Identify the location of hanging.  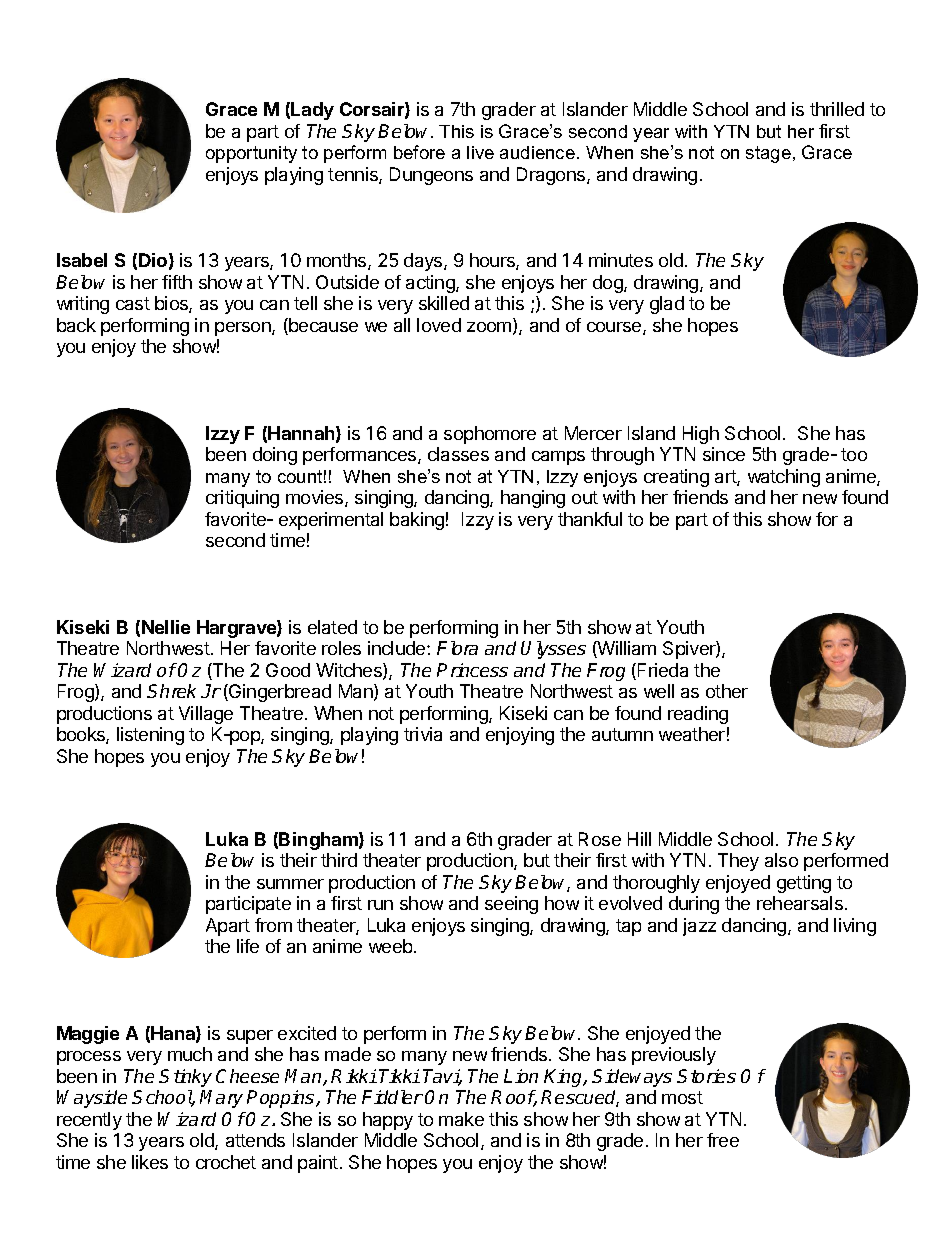
(533, 499).
